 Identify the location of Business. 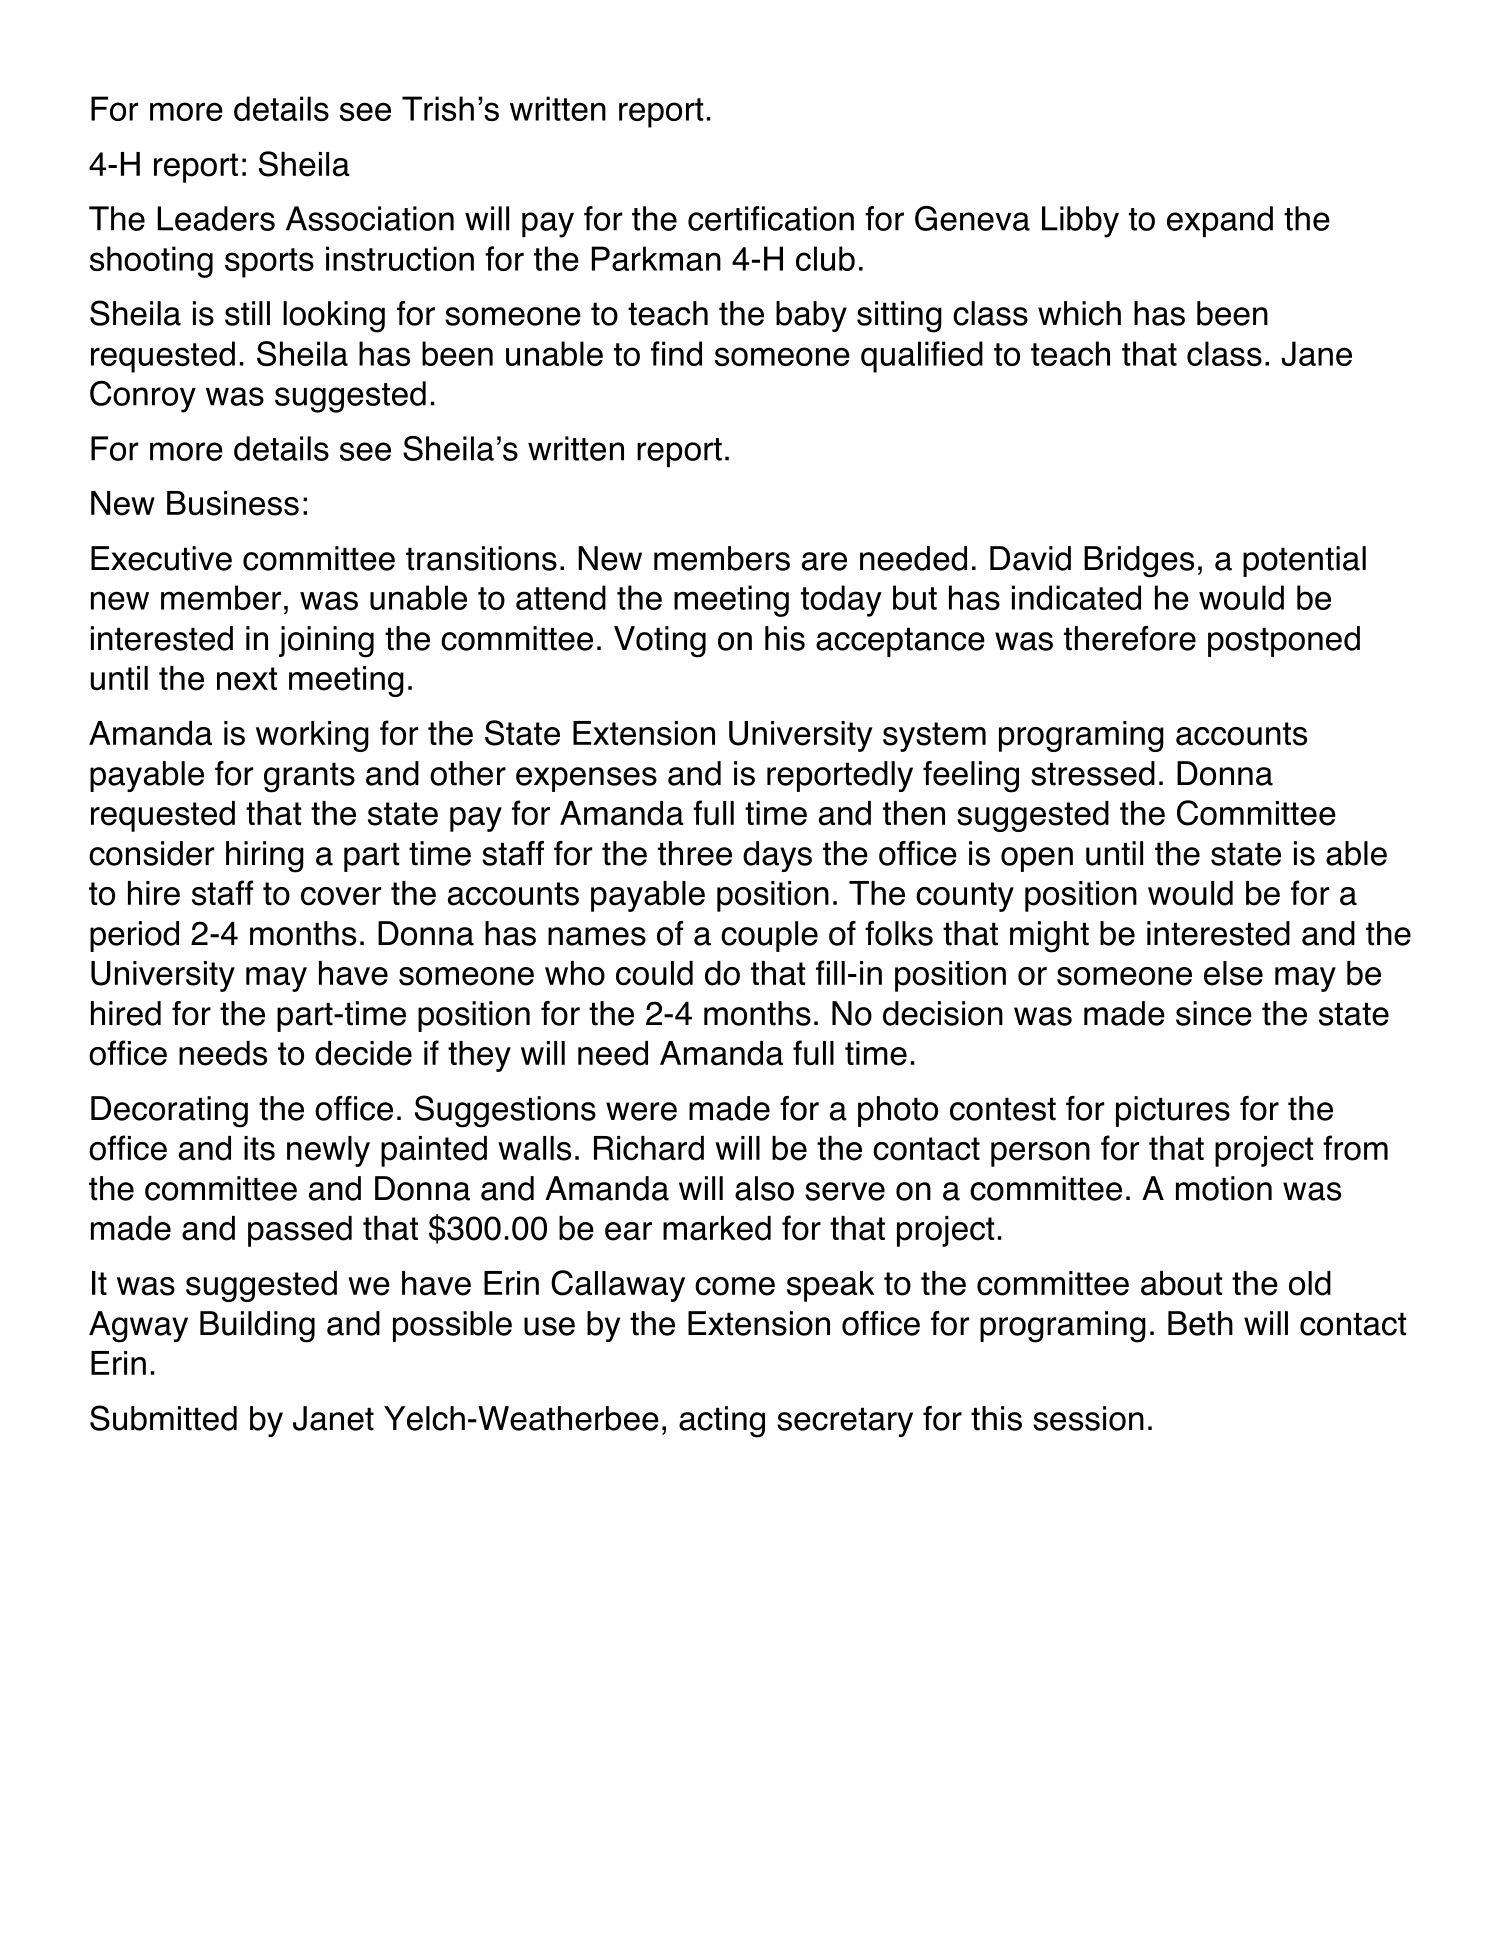
(233, 503).
